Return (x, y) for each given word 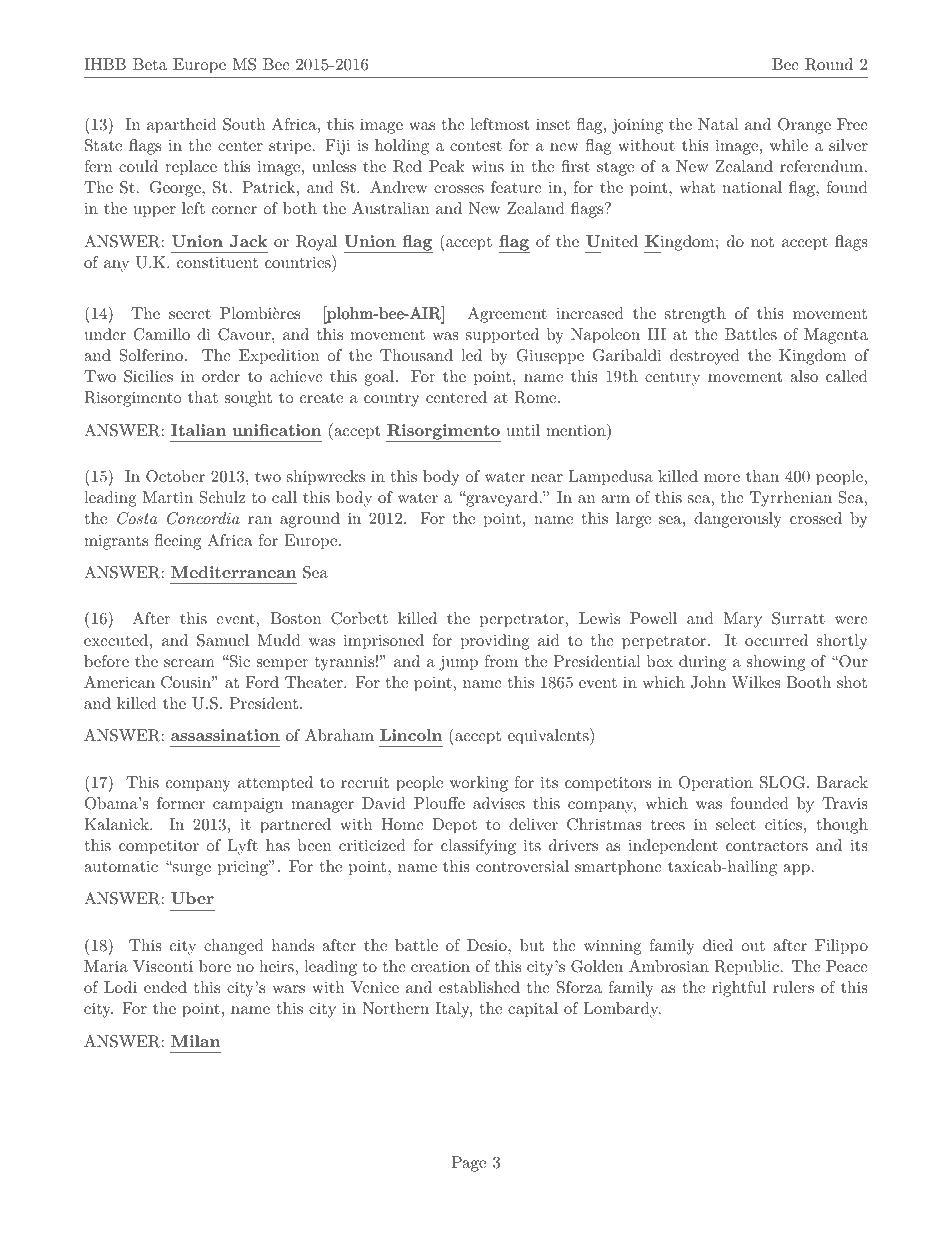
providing (495, 642)
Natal (718, 124)
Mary (742, 620)
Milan (195, 1041)
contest (476, 145)
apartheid (182, 126)
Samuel (223, 640)
